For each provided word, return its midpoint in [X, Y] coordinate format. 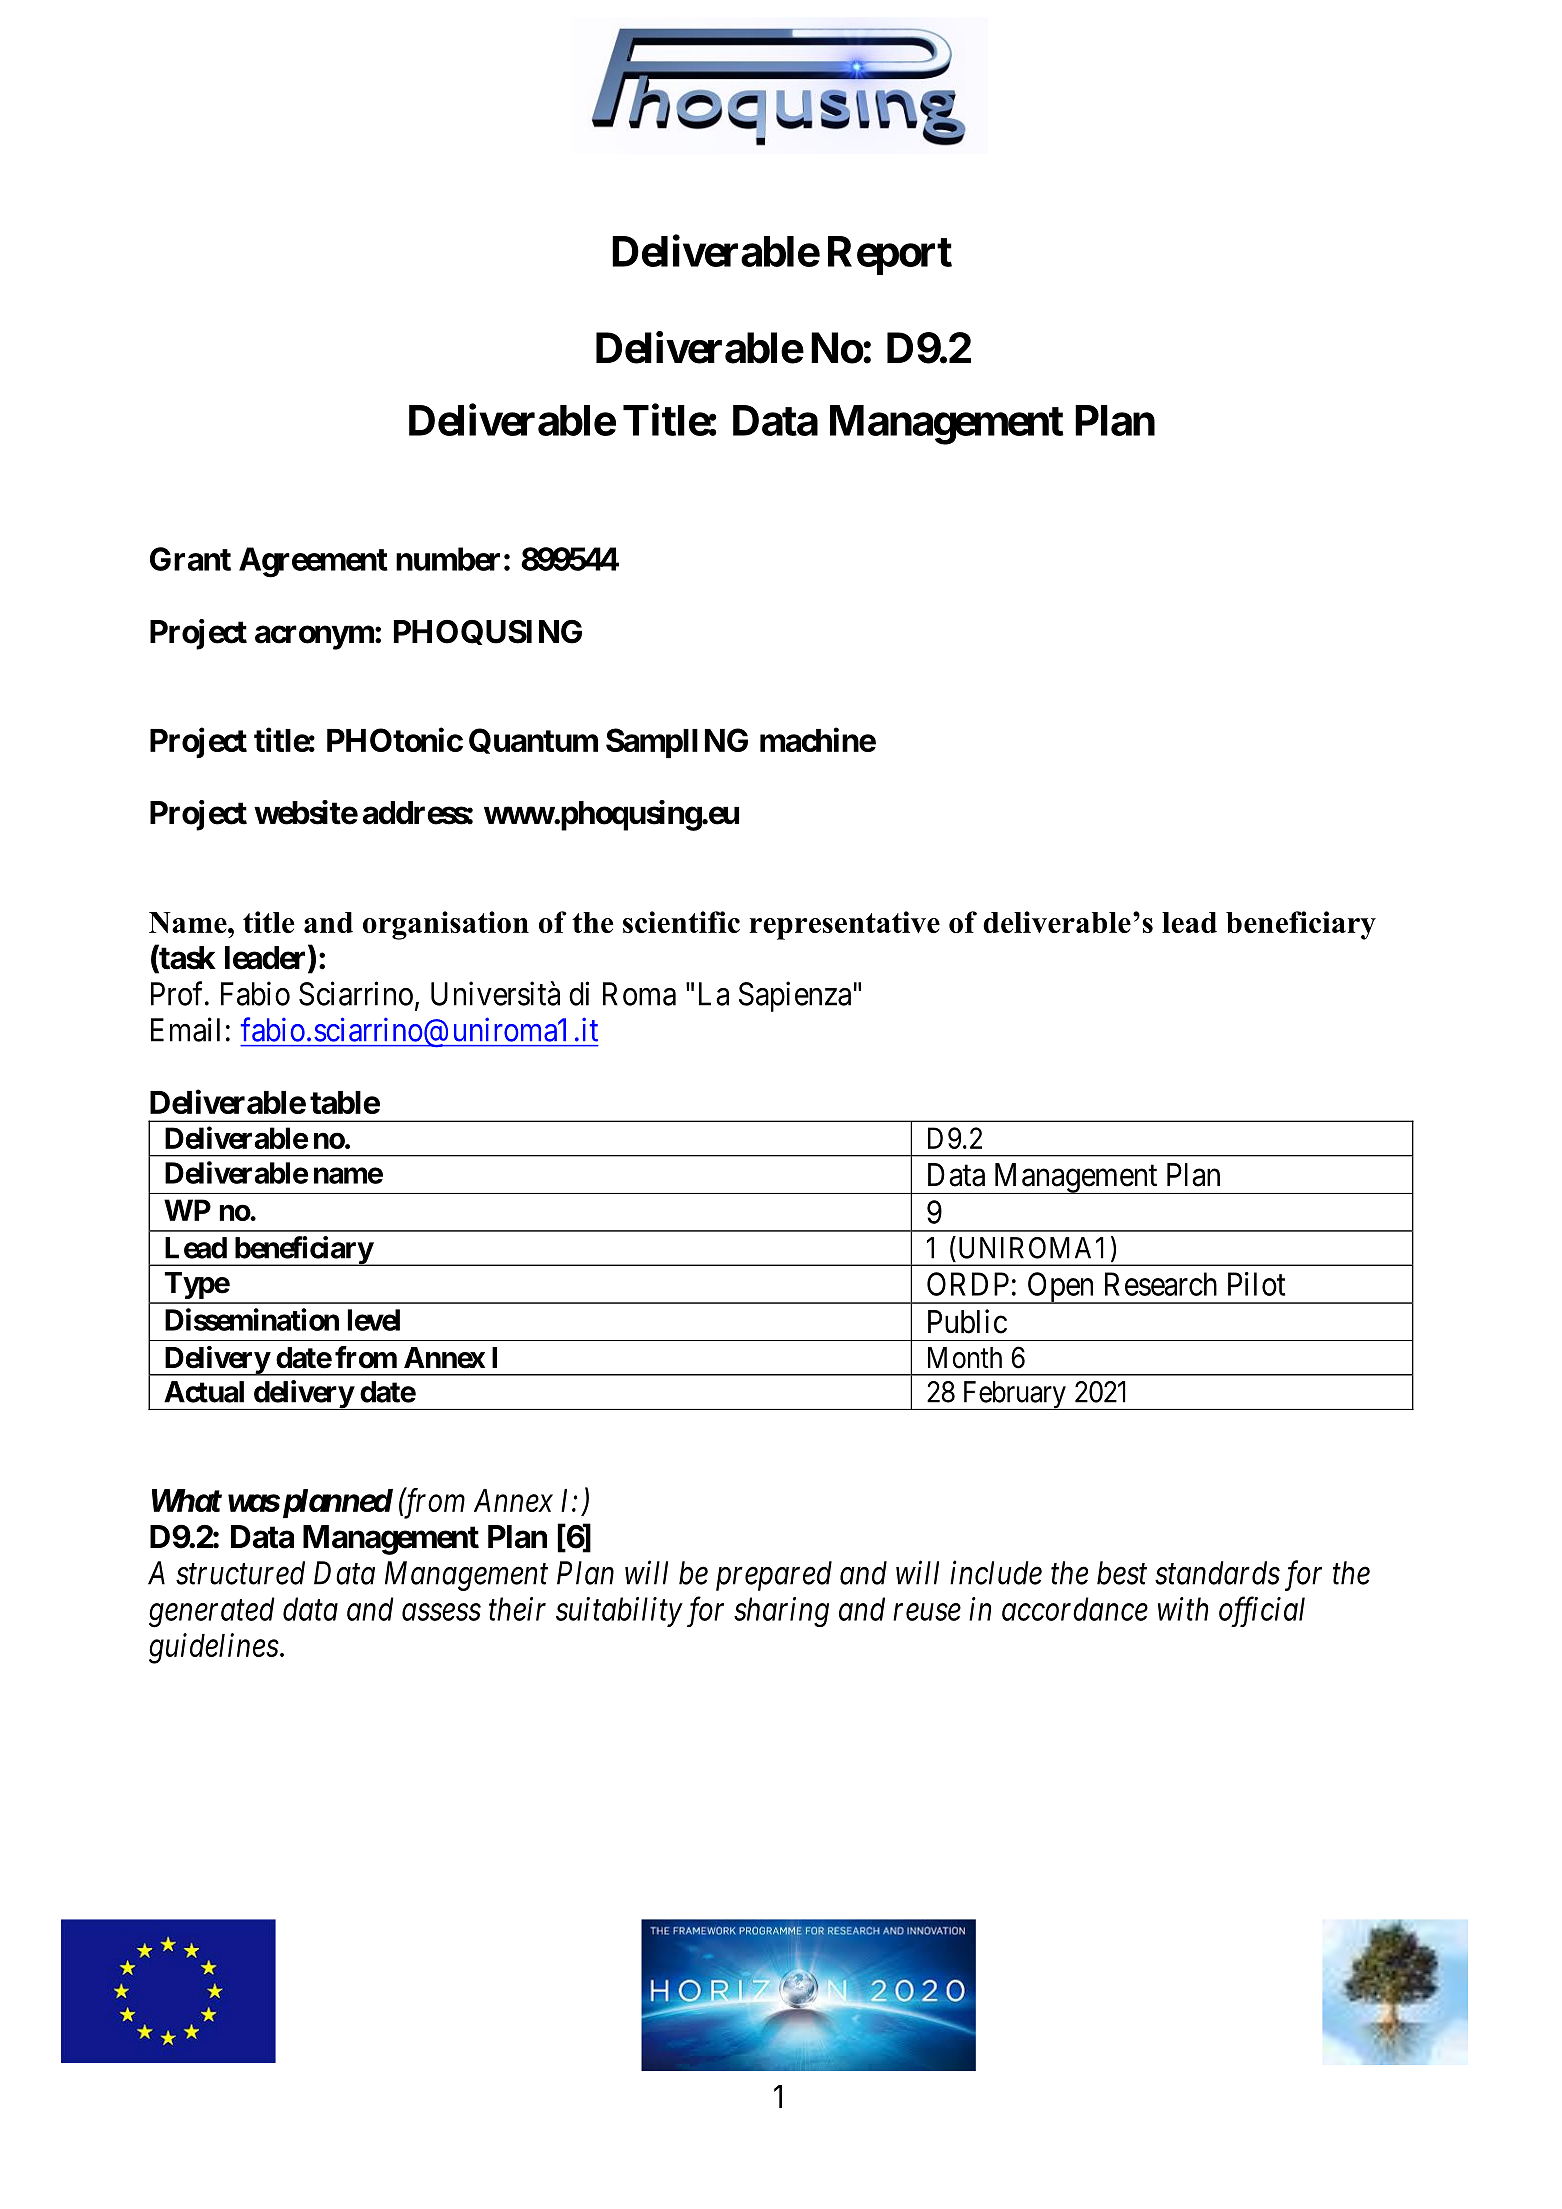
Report [890, 255]
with [1183, 1609]
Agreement [313, 562]
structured [240, 1573]
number [448, 559]
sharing [781, 1612]
